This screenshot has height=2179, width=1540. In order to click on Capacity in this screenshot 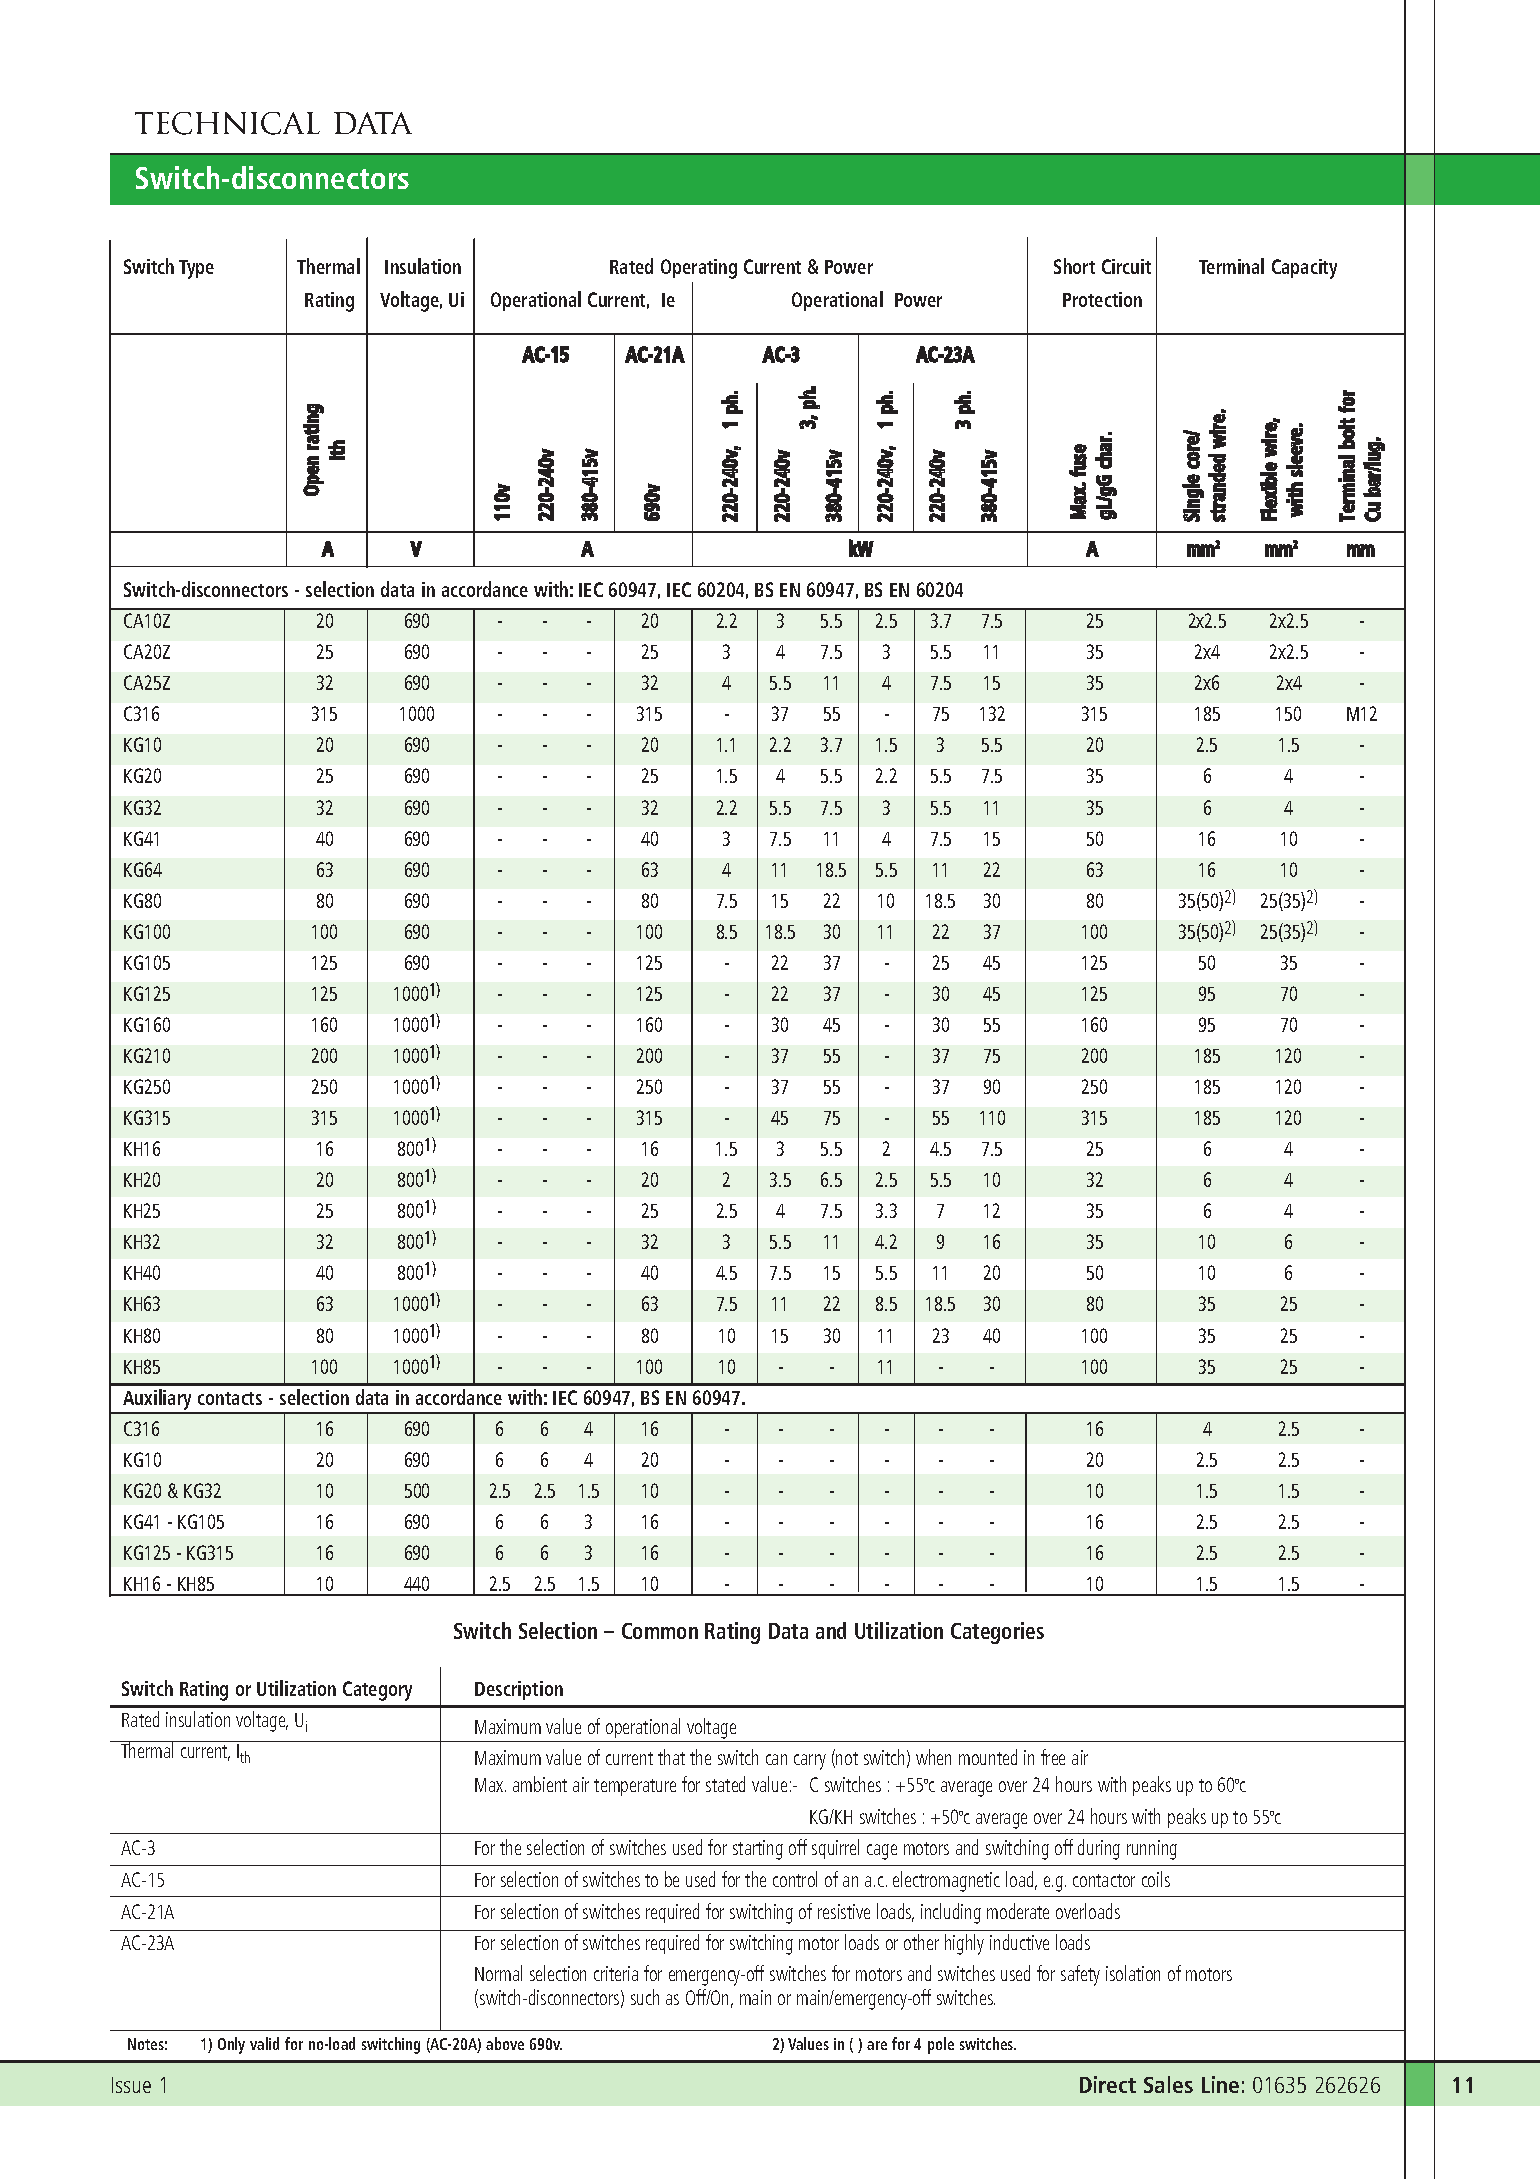, I will do `click(1304, 269)`.
